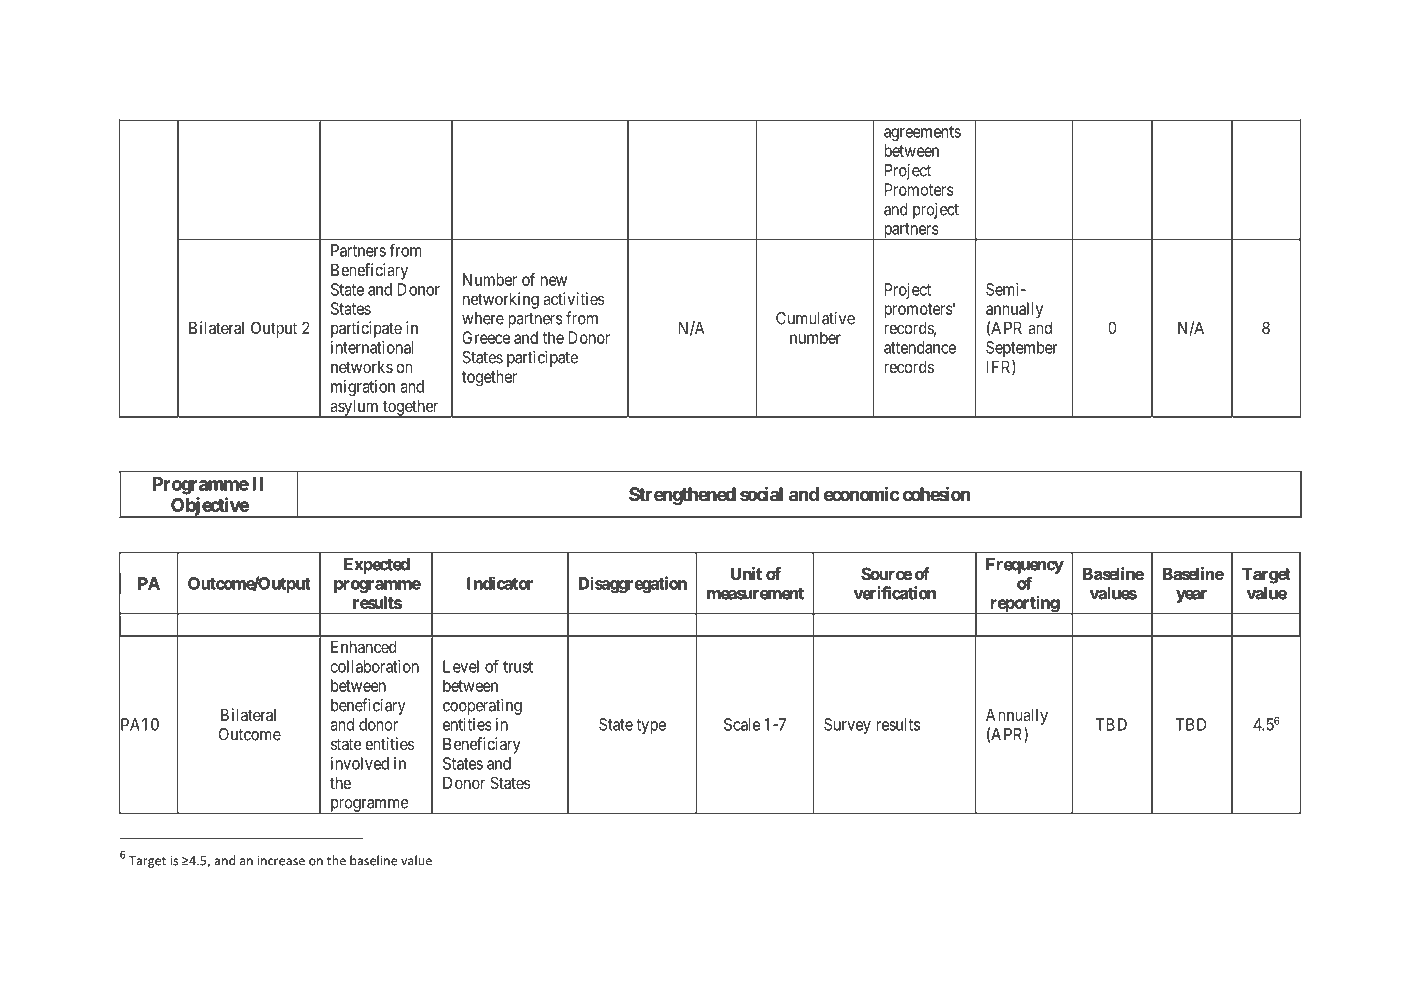  Describe the element at coordinates (281, 861) in the screenshot. I see `increase` at that location.
